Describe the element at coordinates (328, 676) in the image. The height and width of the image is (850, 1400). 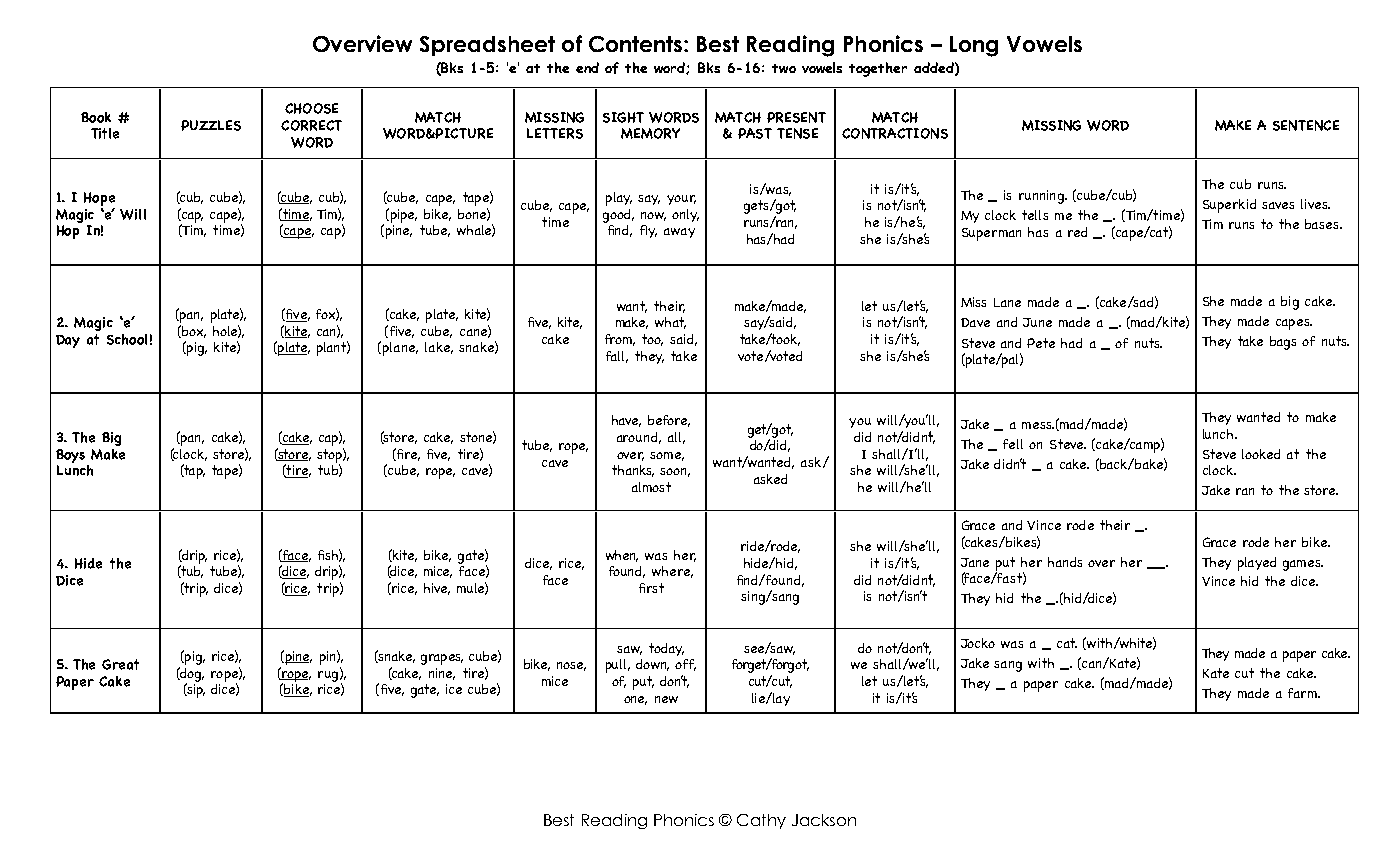
I see `rug` at that location.
